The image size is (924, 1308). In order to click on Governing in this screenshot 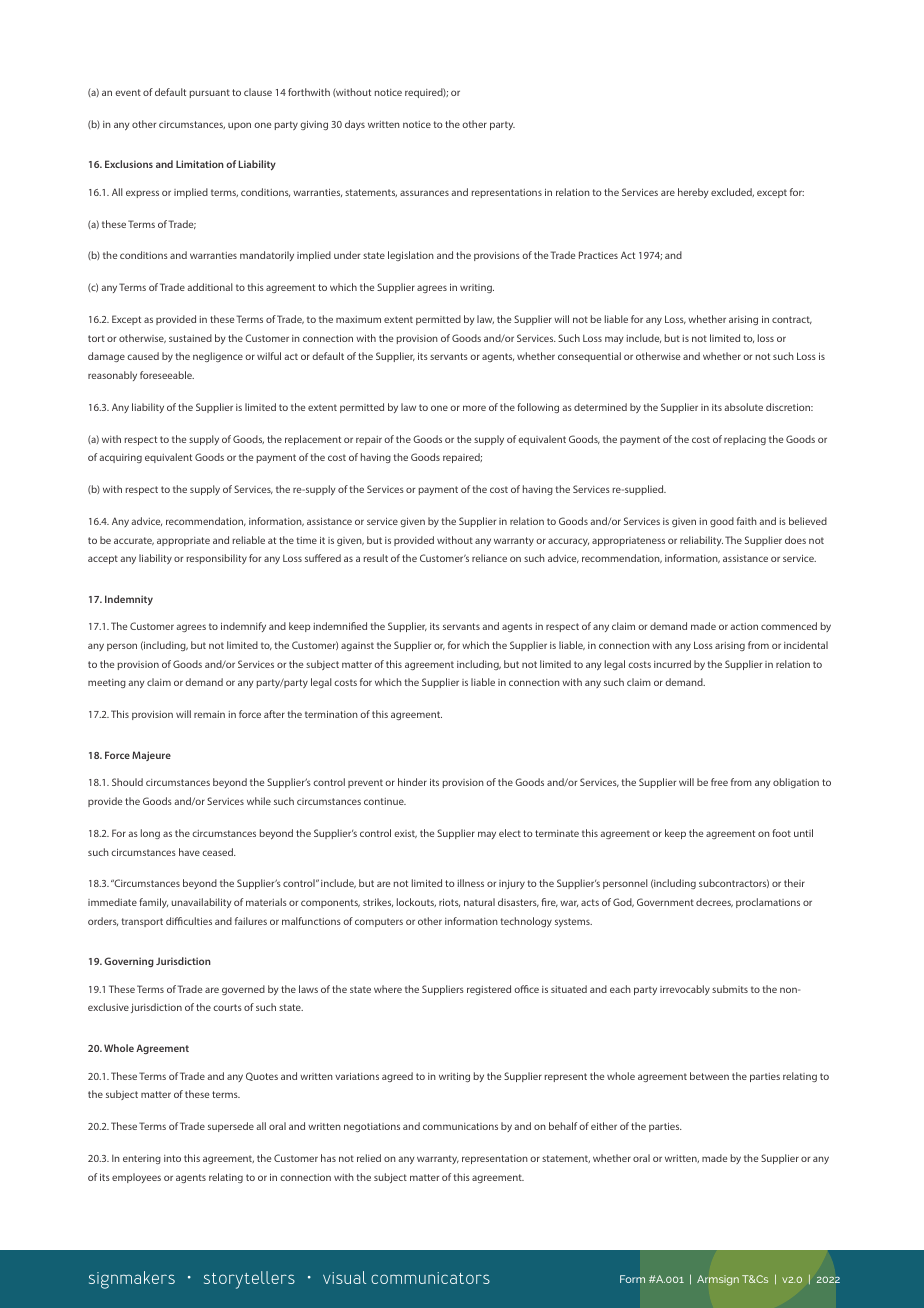, I will do `click(129, 962)`.
